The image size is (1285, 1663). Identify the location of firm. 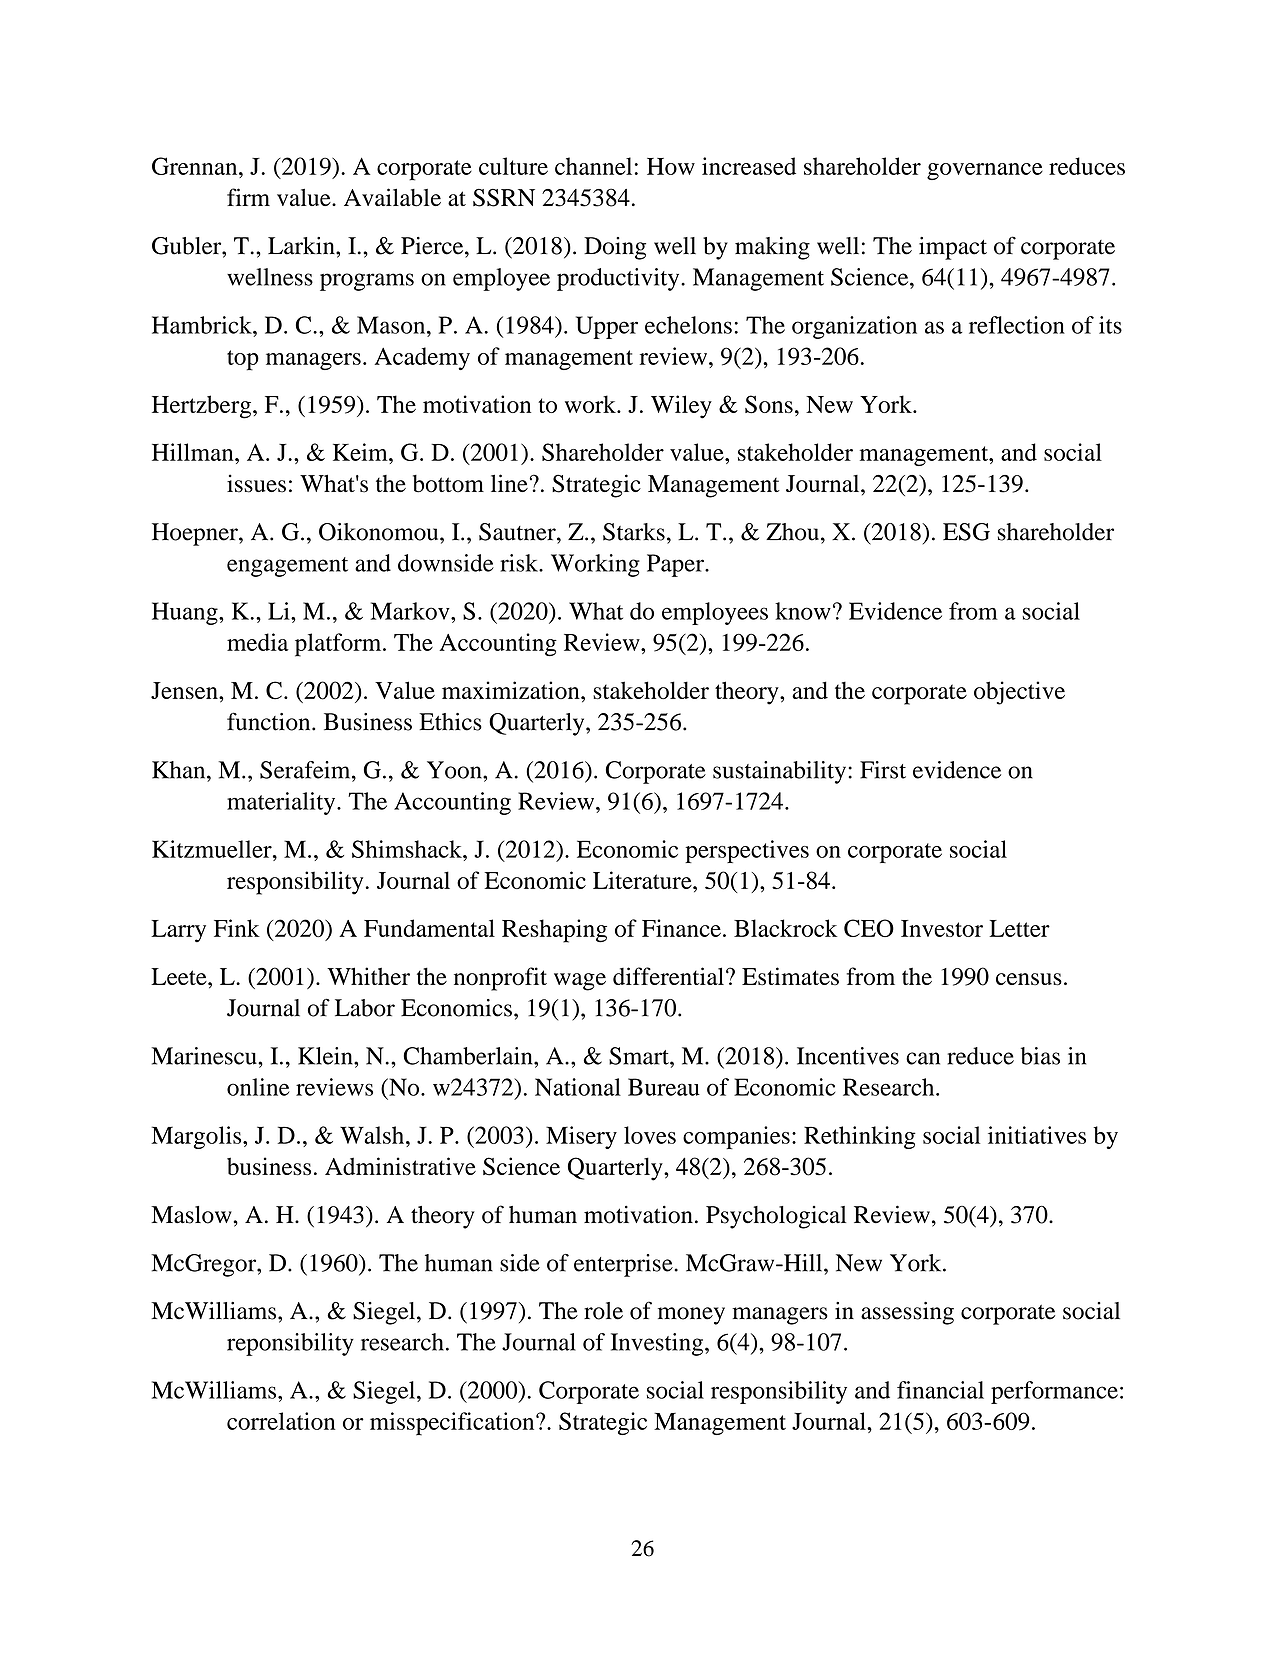
(248, 197).
